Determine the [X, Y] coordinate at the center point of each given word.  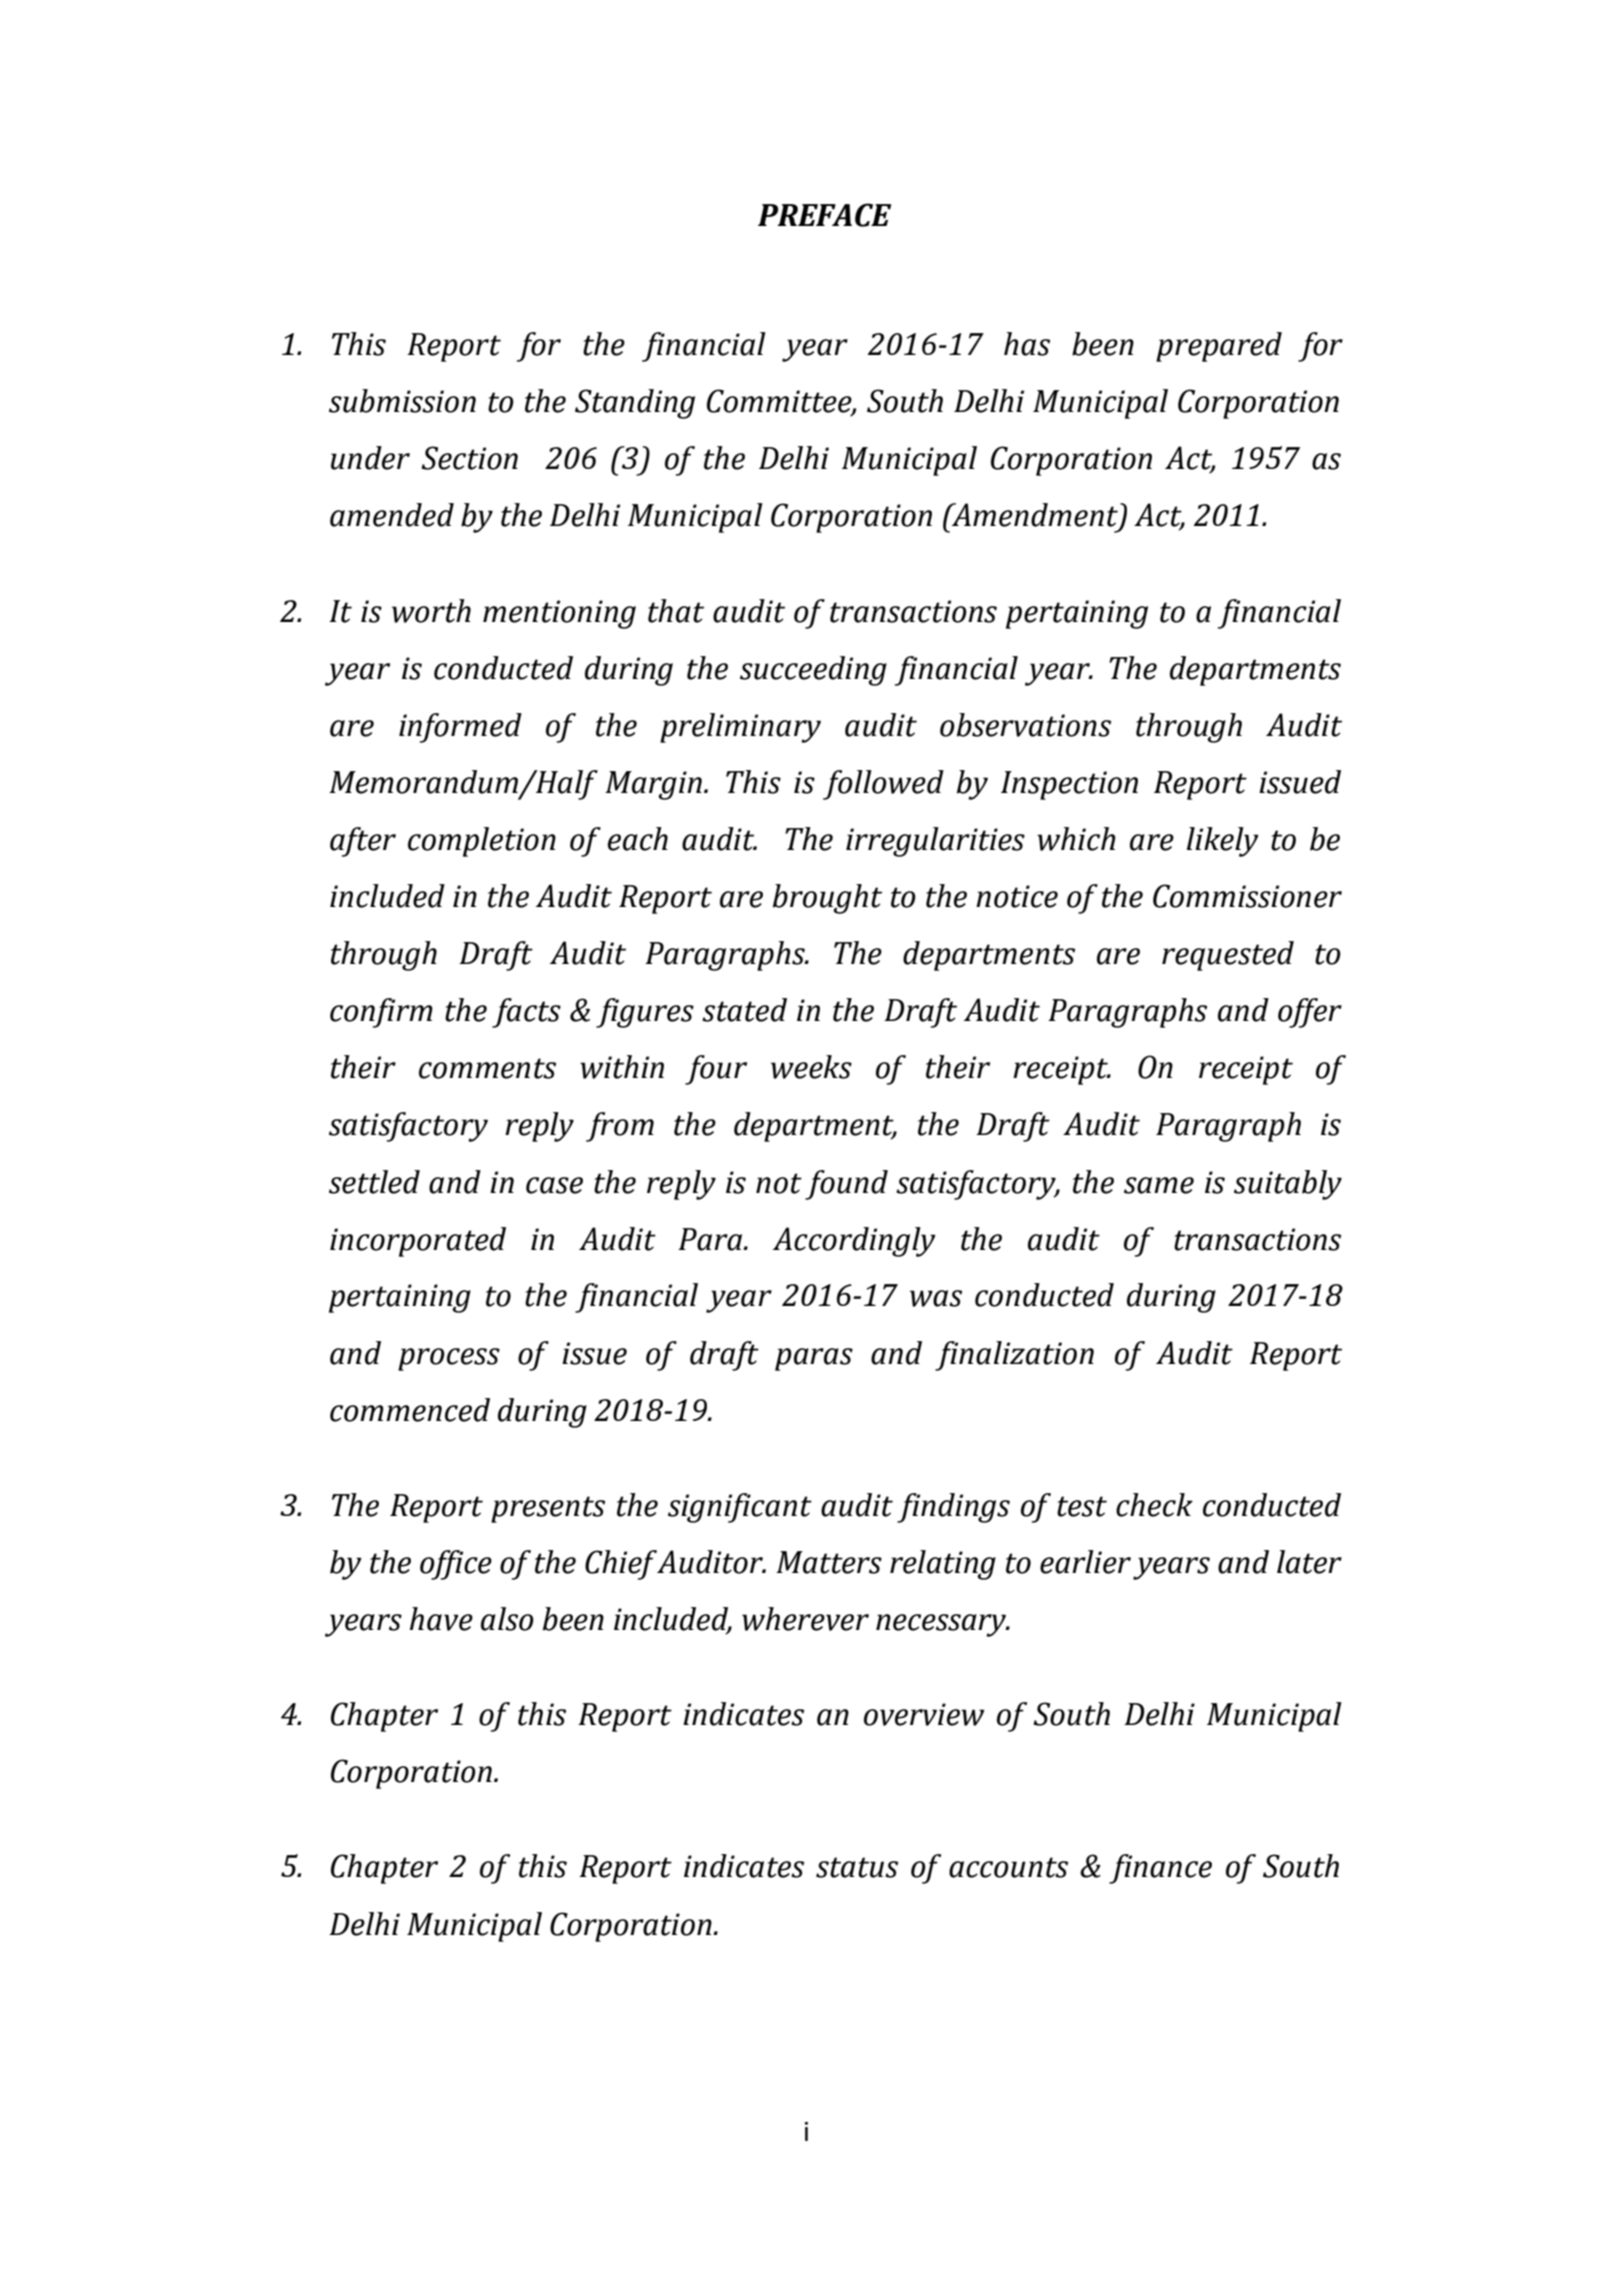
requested [1228, 956]
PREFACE [824, 215]
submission [402, 401]
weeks [811, 1067]
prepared [1219, 347]
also [507, 1619]
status [857, 1867]
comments [487, 1068]
